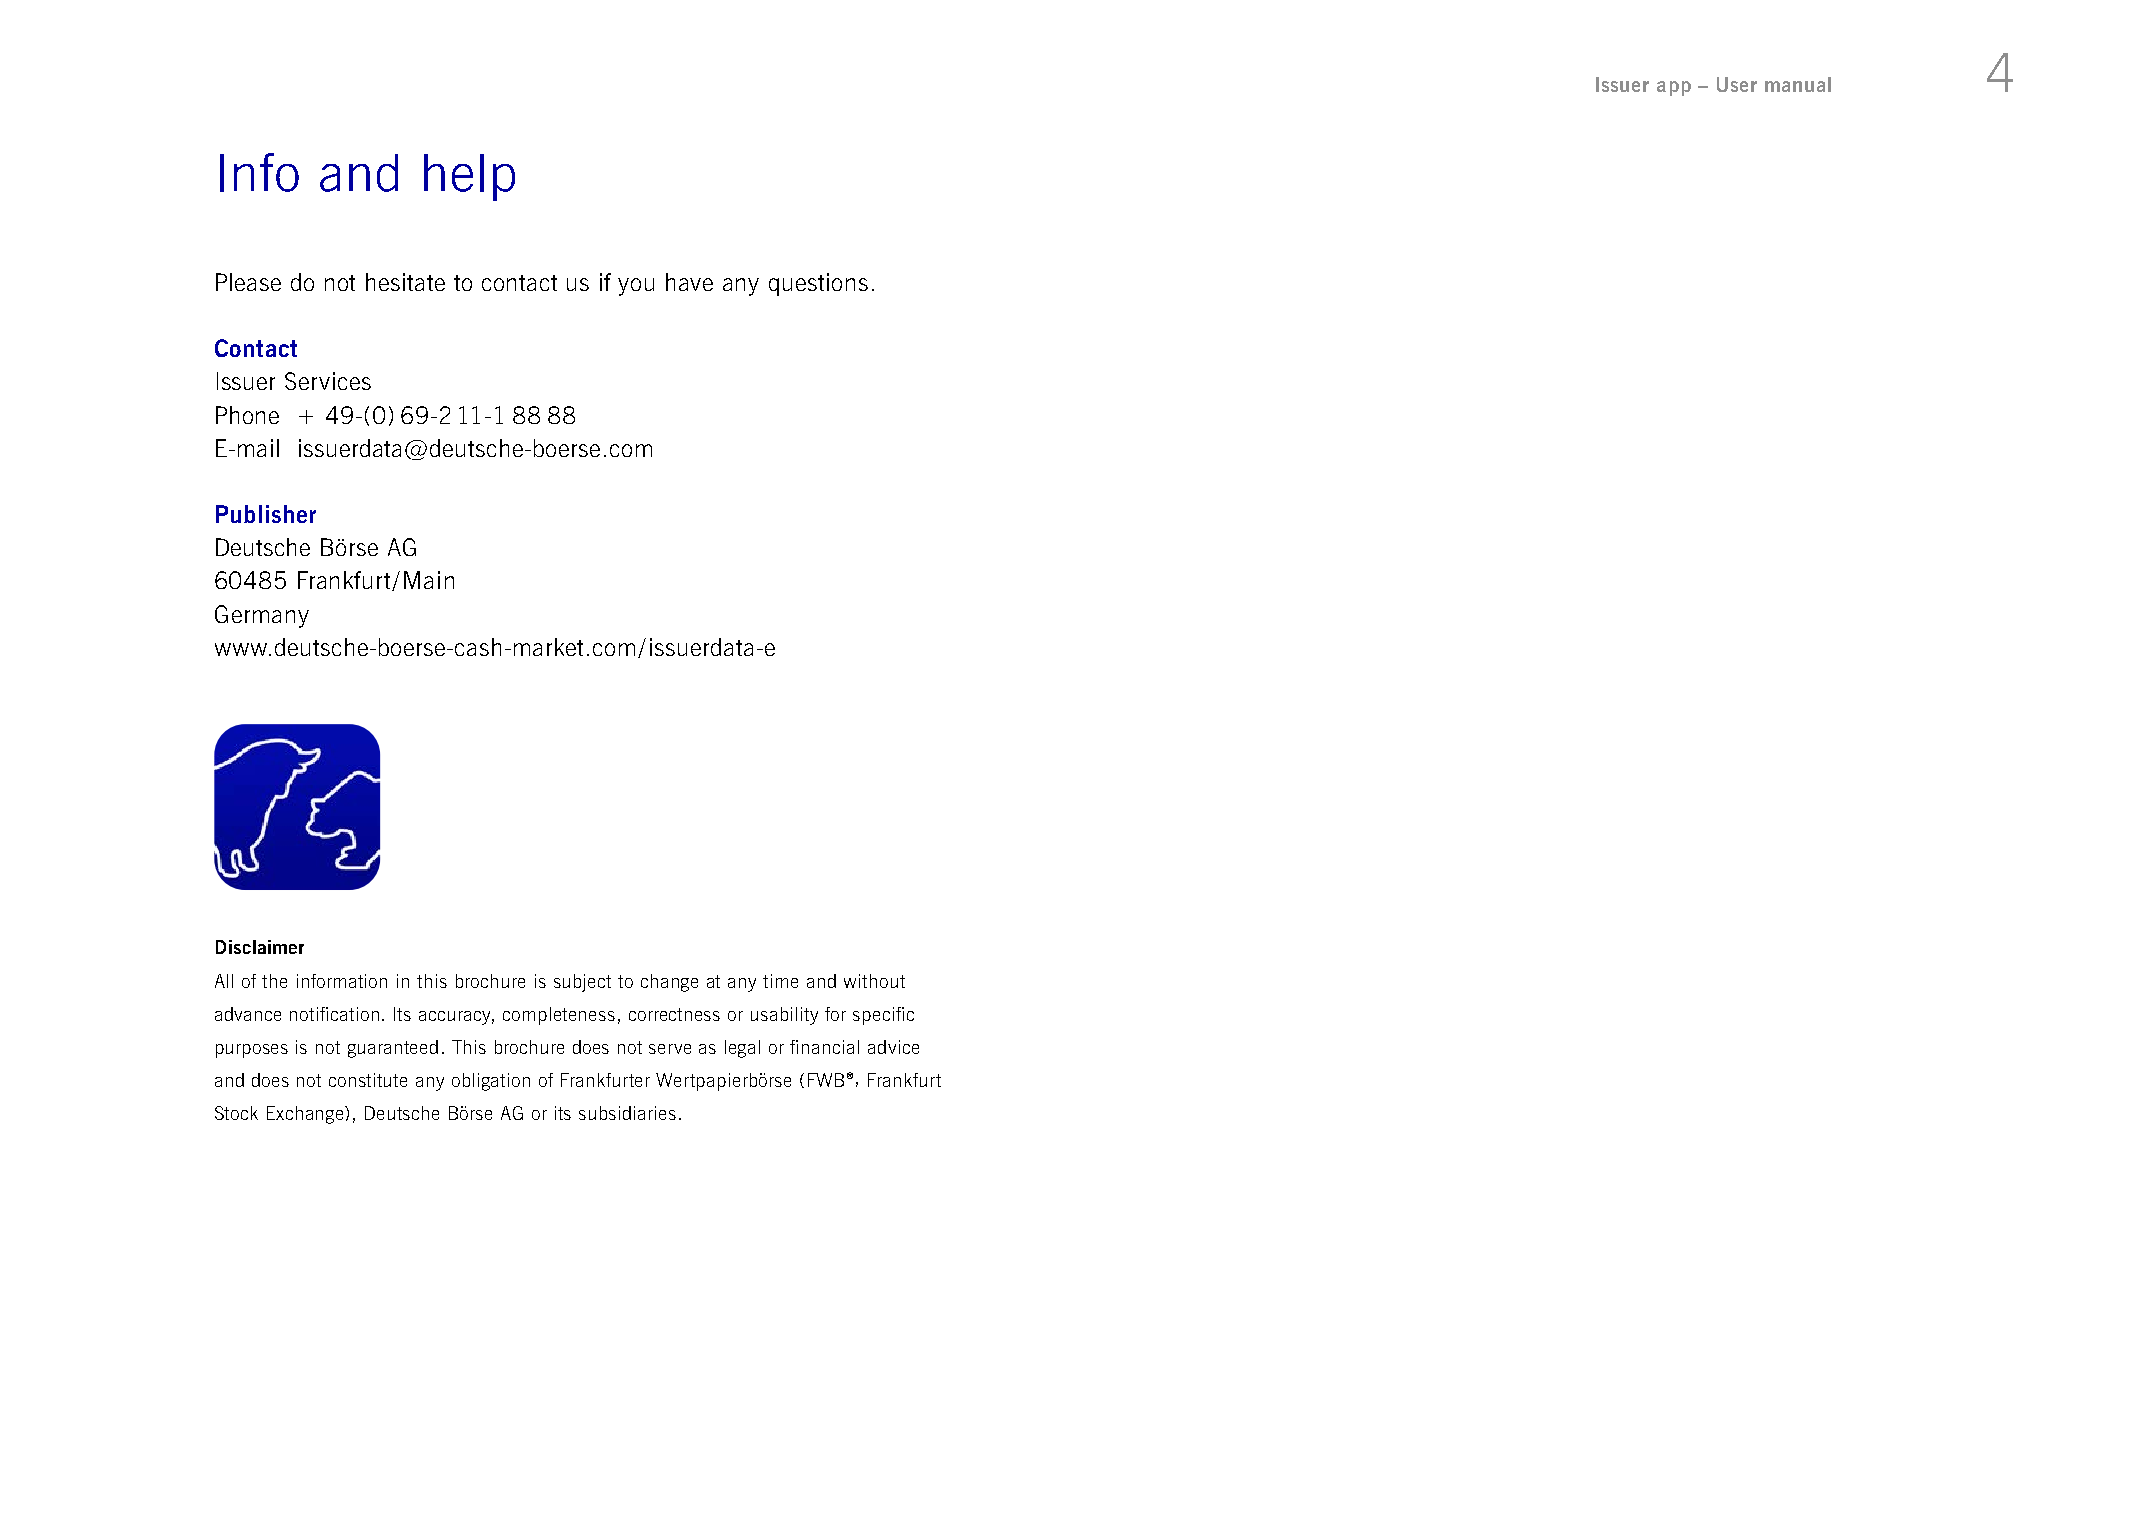 This image has width=2148, height=1519. What do you see at coordinates (883, 1016) in the image?
I see `specific` at bounding box center [883, 1016].
